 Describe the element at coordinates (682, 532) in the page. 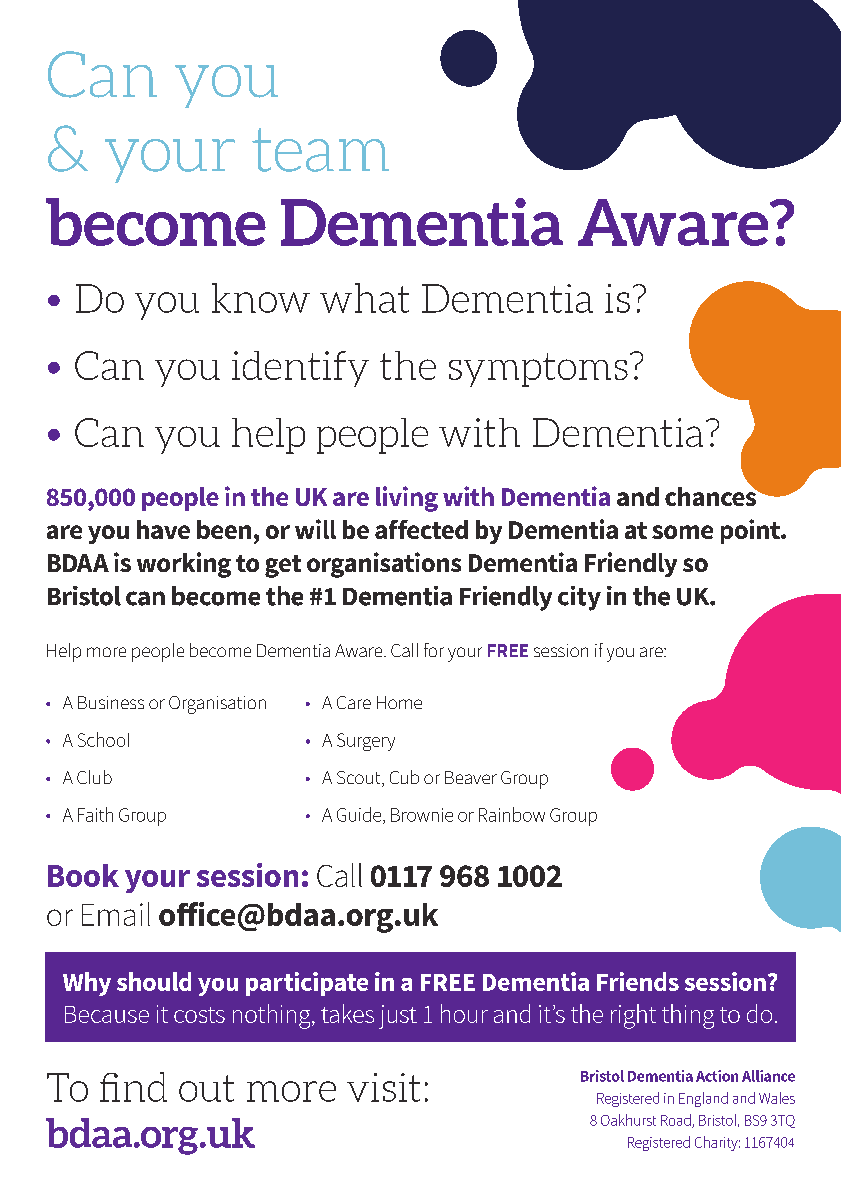

I see `some` at that location.
